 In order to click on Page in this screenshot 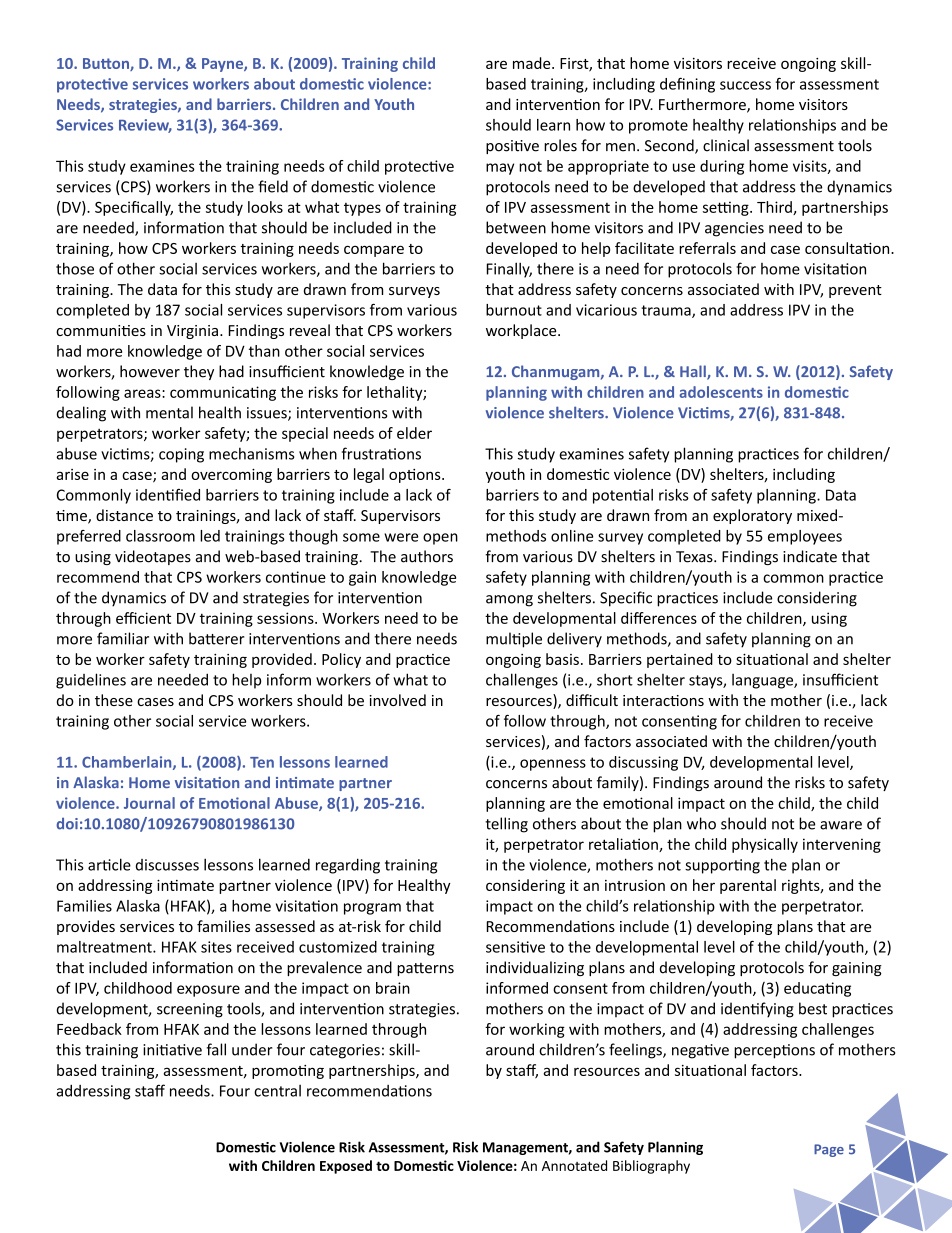, I will do `click(829, 1150)`.
